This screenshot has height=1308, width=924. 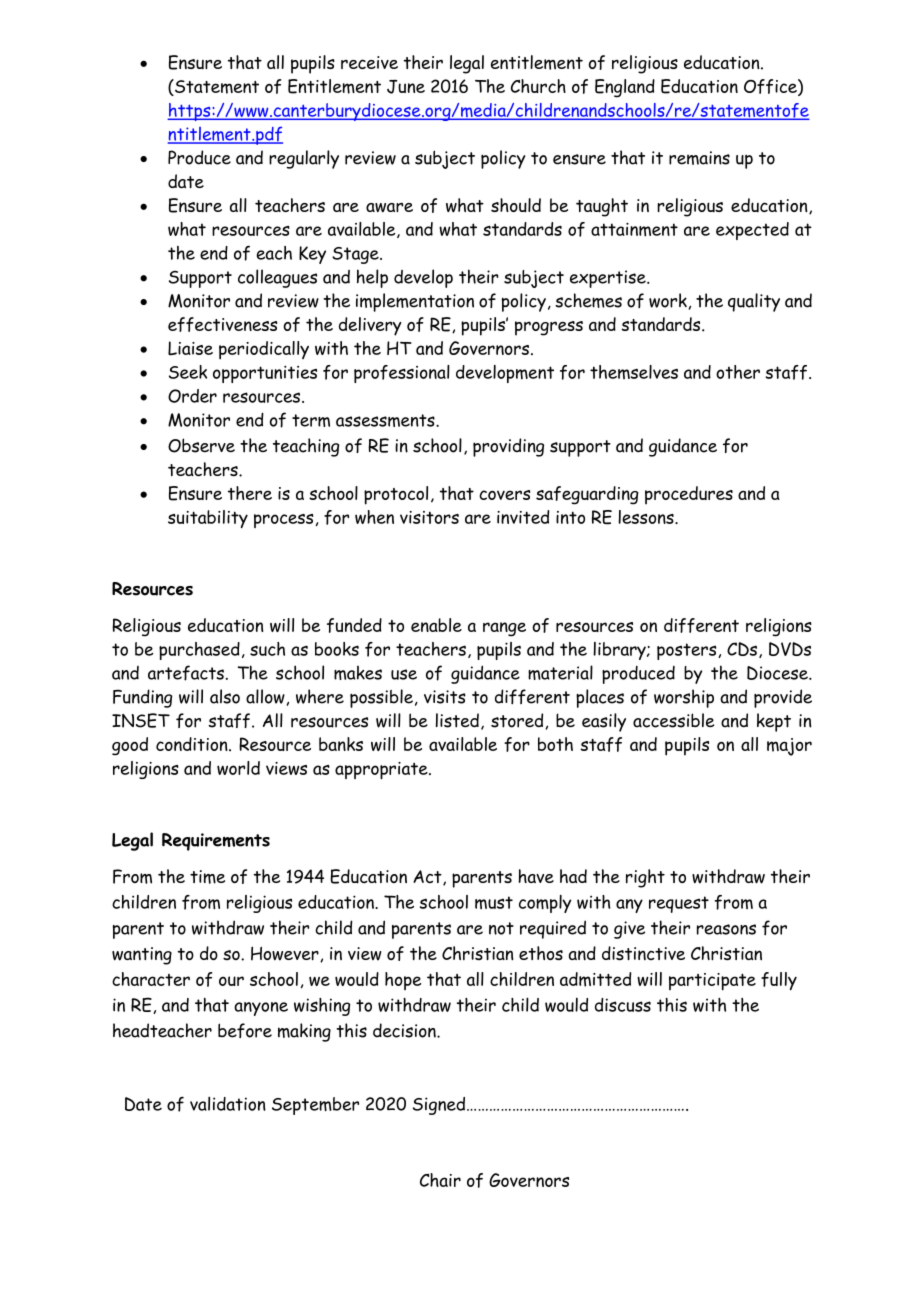 I want to click on Observe, so click(x=201, y=445).
